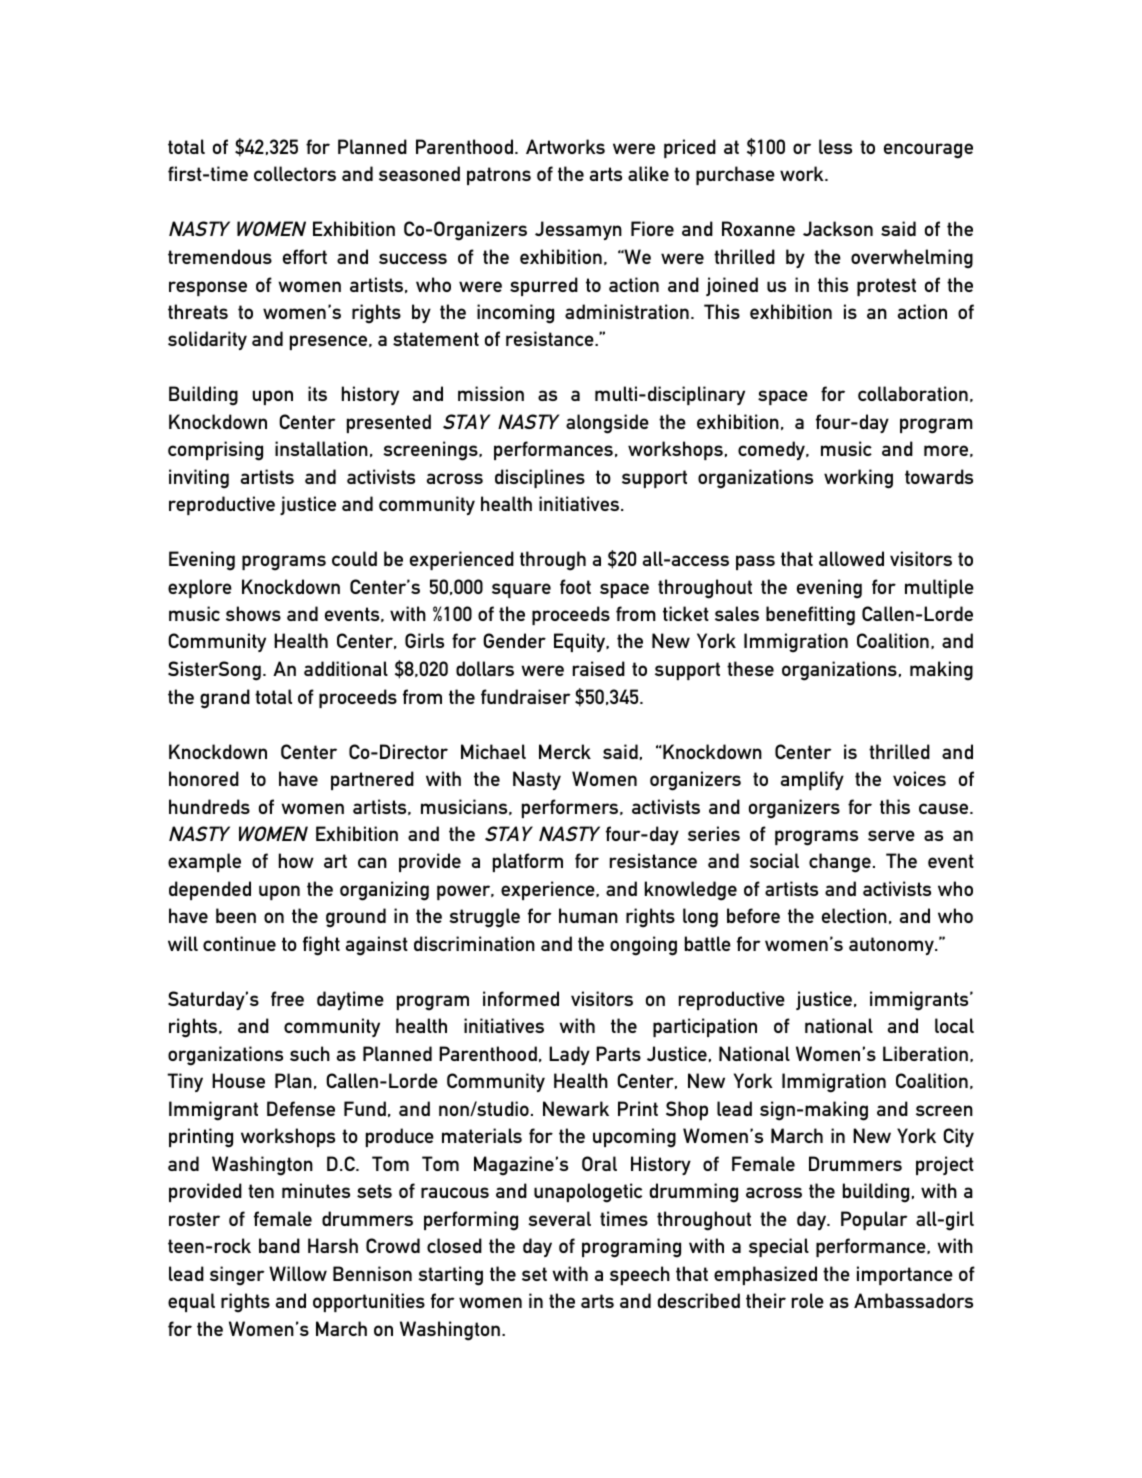 The width and height of the document is (1142, 1478). I want to click on less, so click(835, 146).
